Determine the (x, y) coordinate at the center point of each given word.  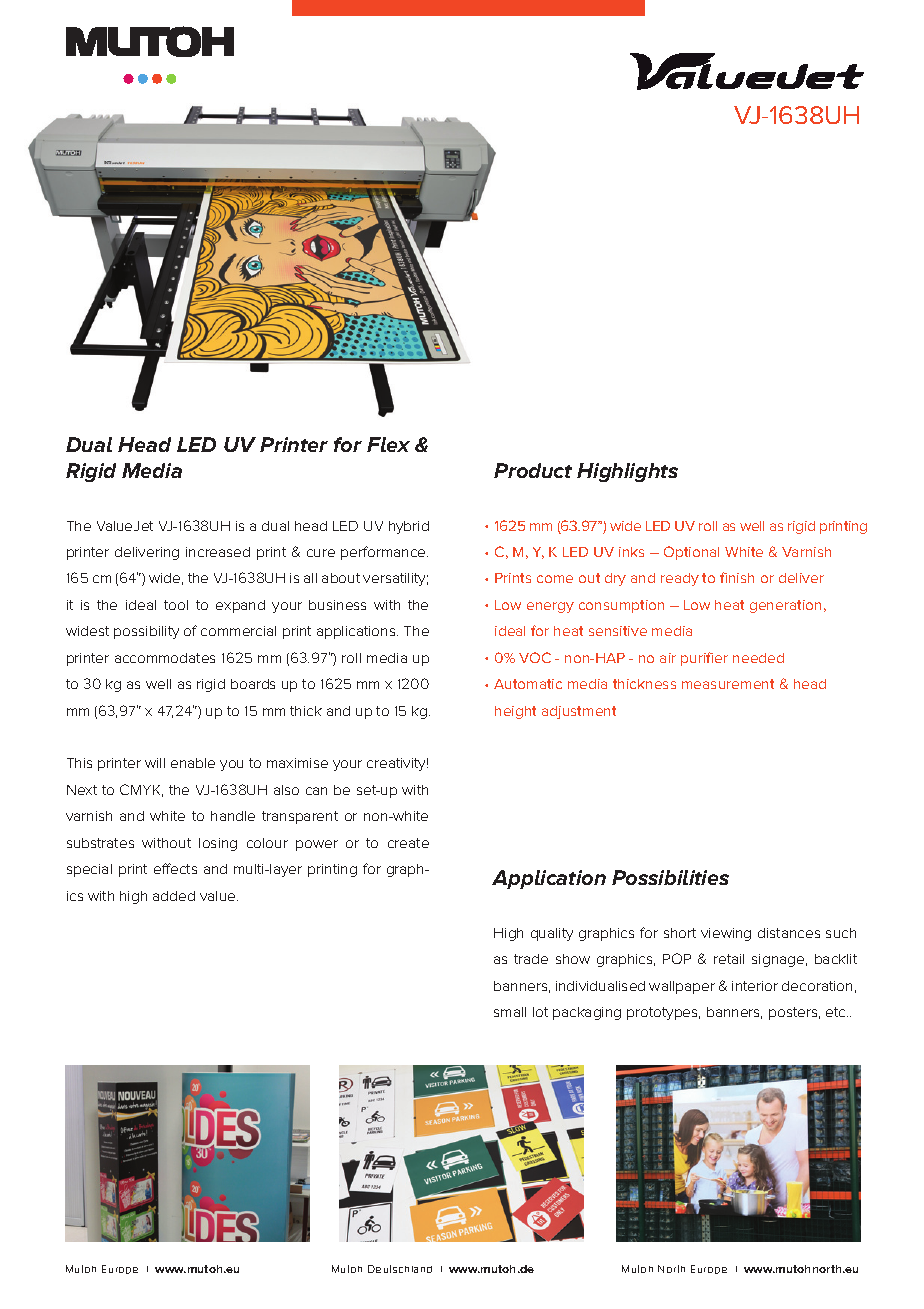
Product (533, 470)
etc (837, 1012)
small (510, 1012)
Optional (691, 553)
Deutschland (400, 1269)
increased (218, 552)
